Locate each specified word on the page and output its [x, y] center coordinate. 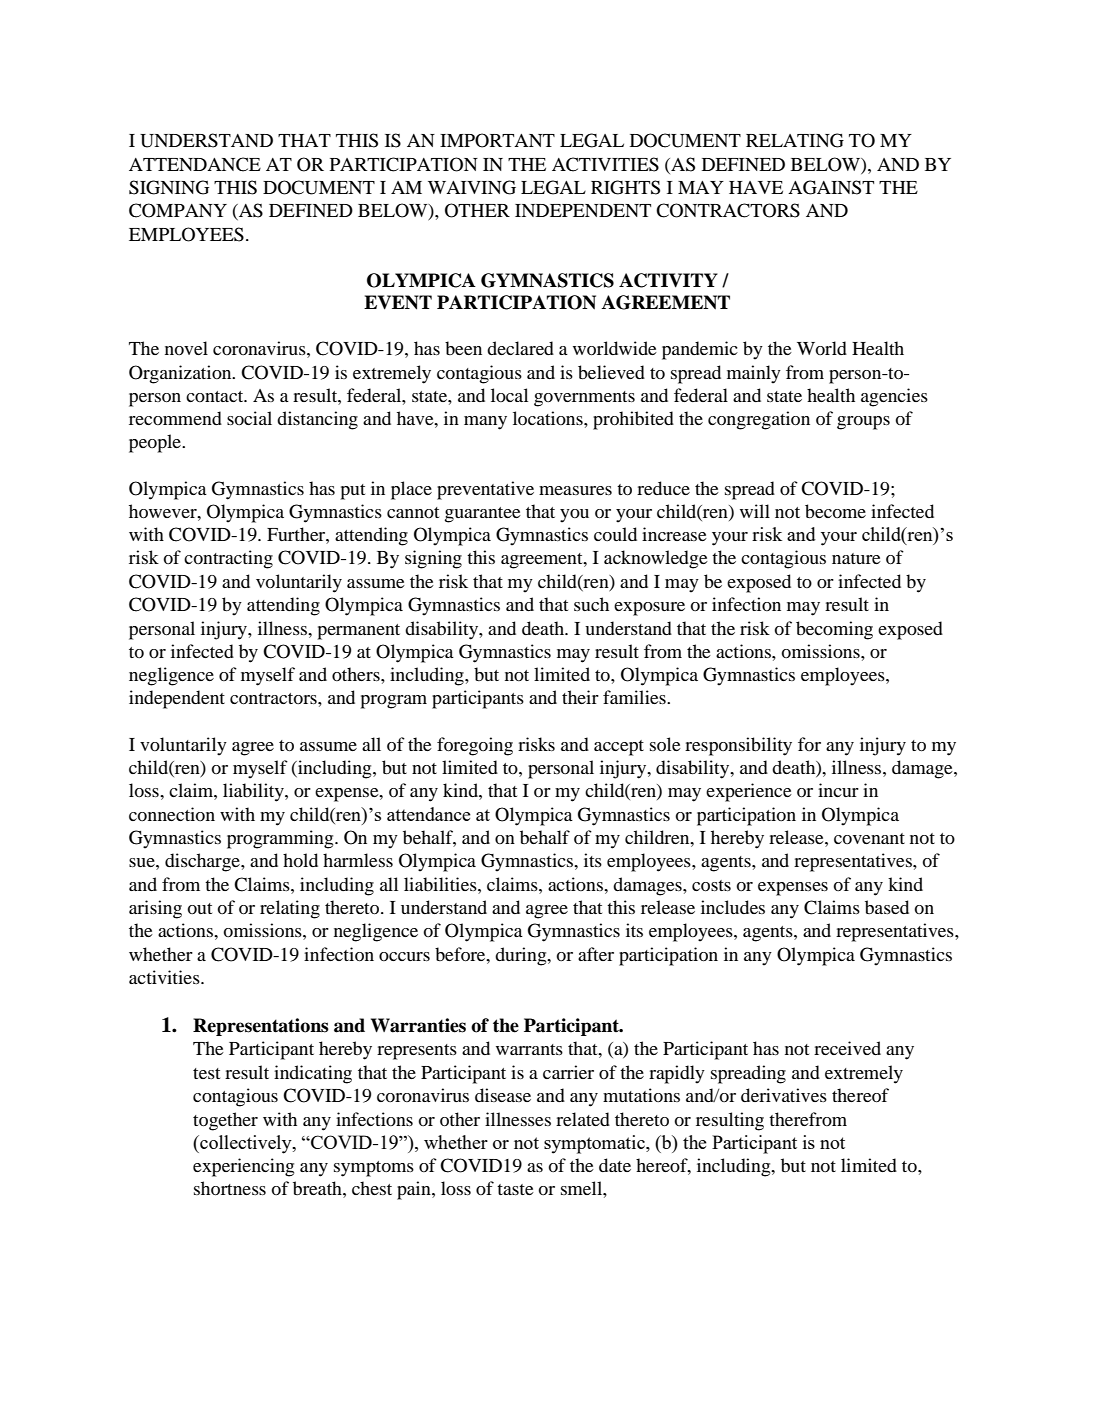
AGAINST [831, 187]
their [580, 697]
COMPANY [178, 210]
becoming [834, 630]
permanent [358, 632]
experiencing [243, 1167]
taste [515, 1189]
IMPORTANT [497, 140]
